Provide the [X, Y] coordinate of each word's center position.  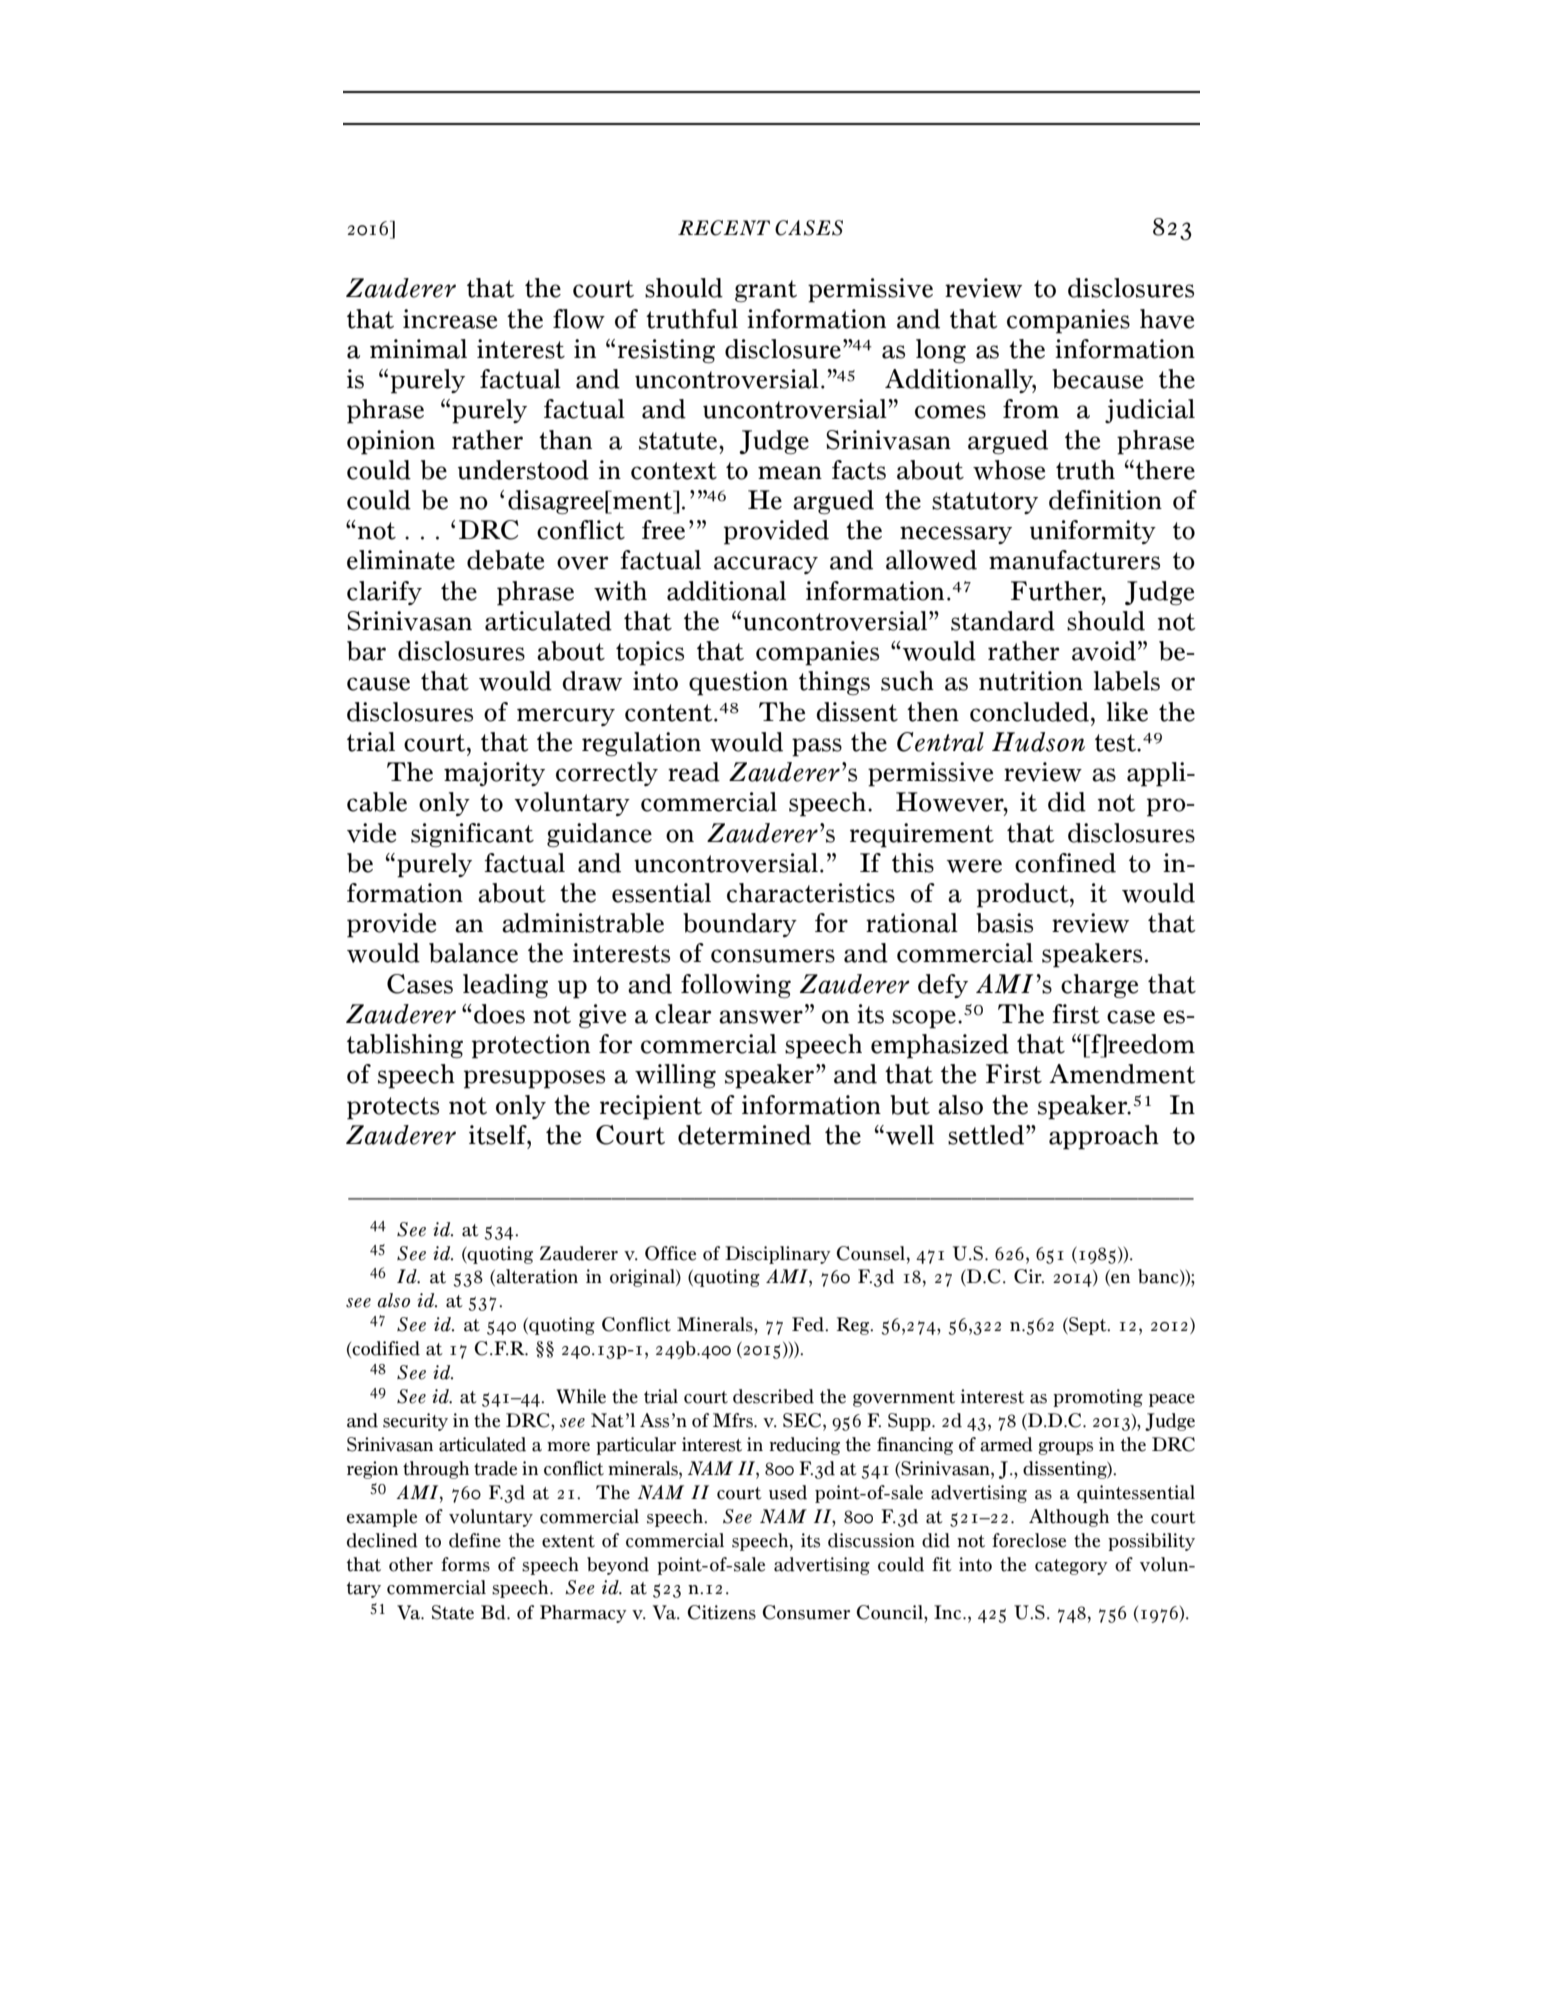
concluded [1029, 712]
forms [465, 1564]
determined [744, 1135]
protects [393, 1108]
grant [766, 291]
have [1167, 319]
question [738, 683]
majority [494, 774]
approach [1104, 1137]
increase [450, 319]
